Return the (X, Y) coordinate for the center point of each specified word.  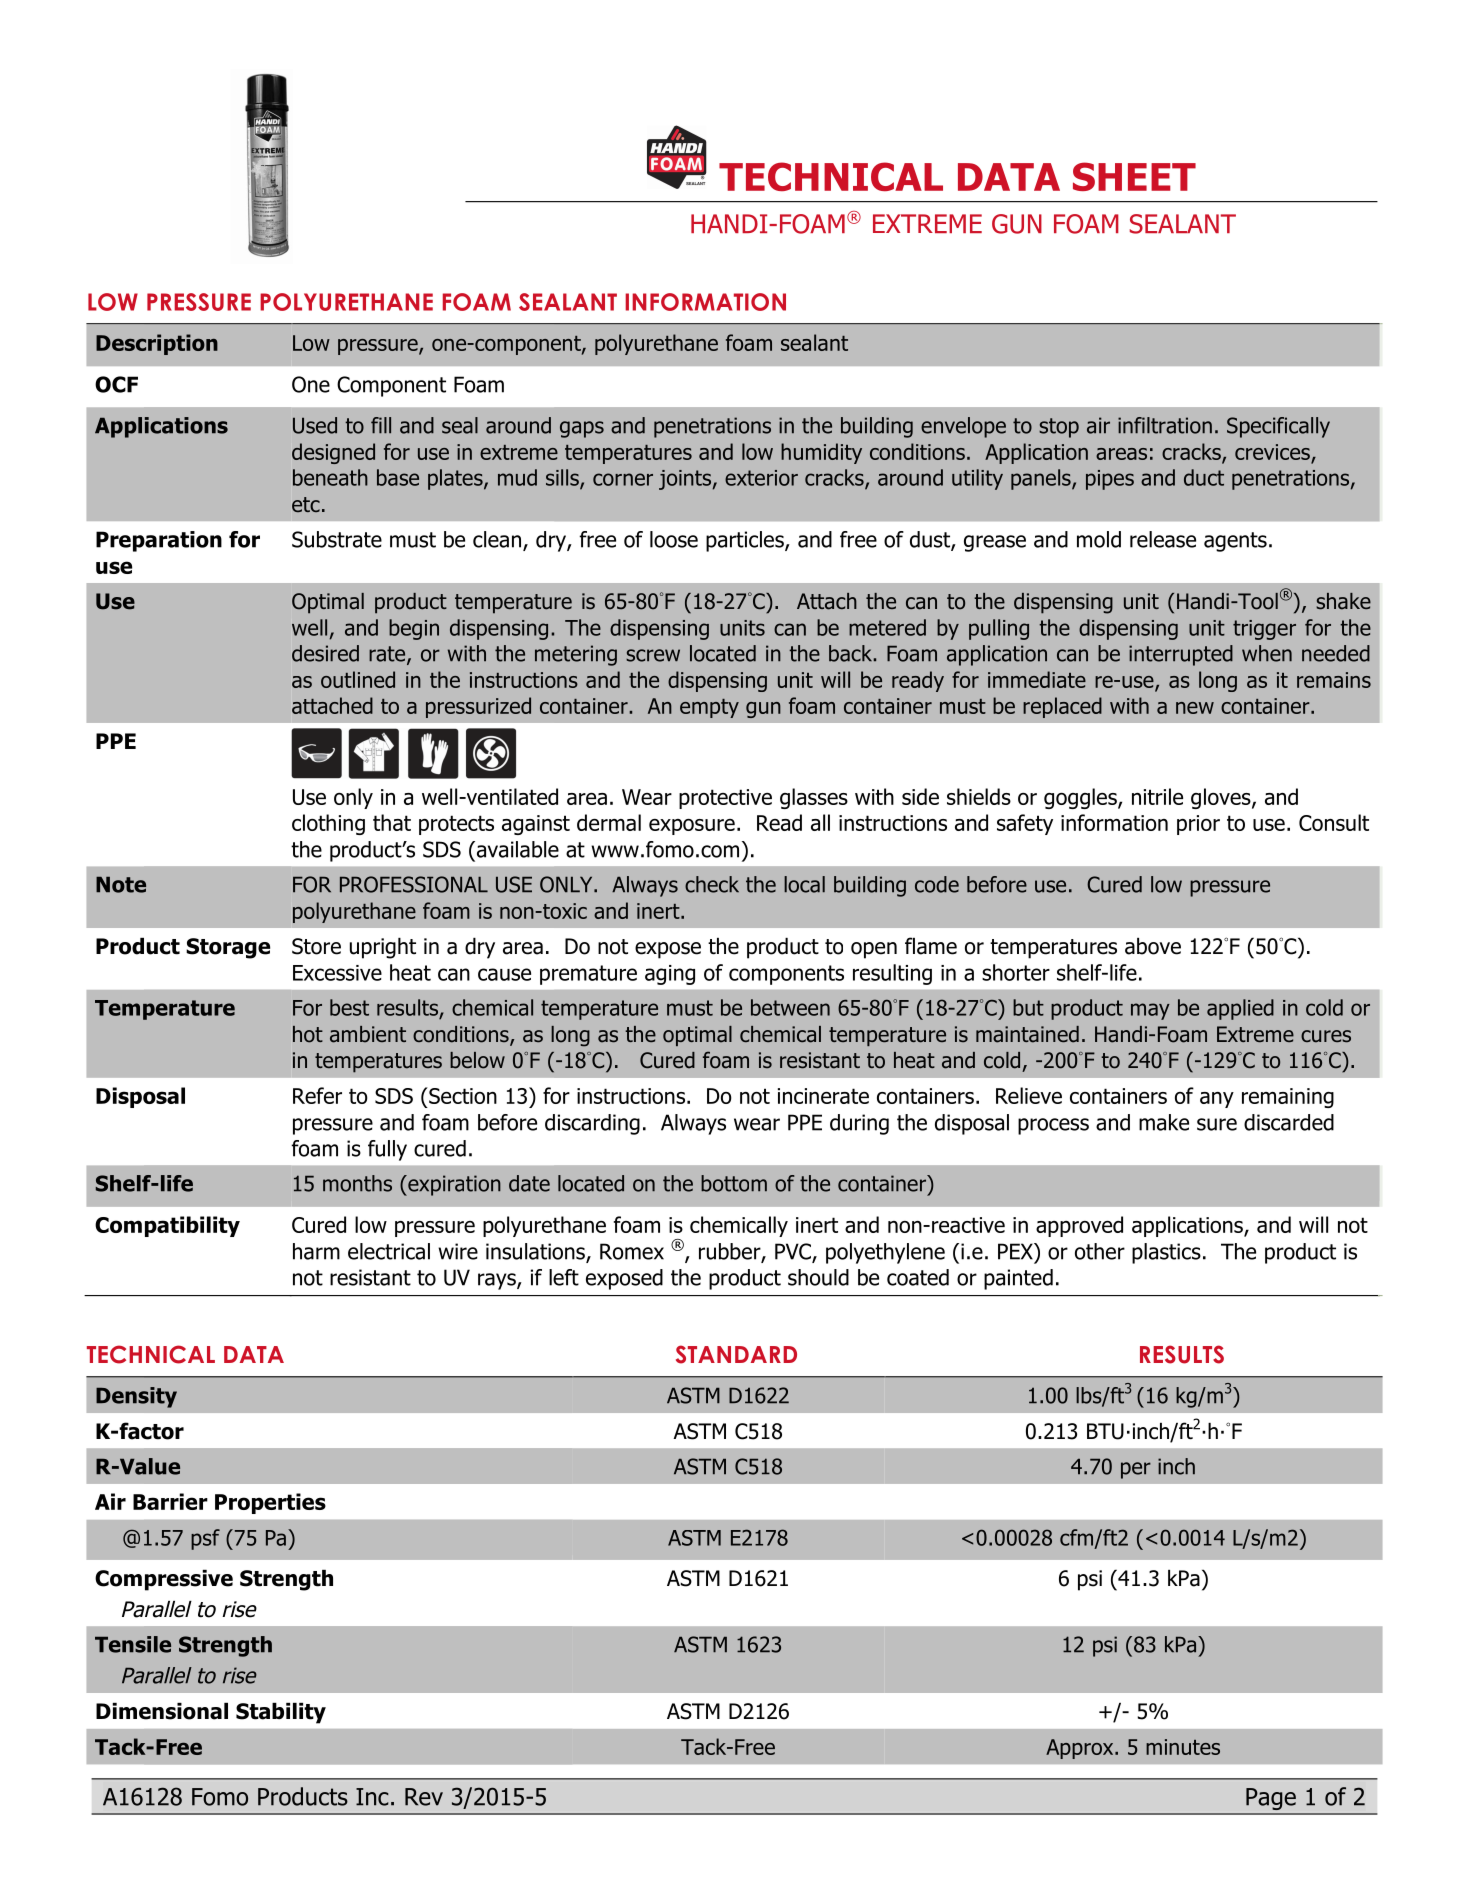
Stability (281, 1713)
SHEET (1134, 176)
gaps (582, 429)
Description (157, 344)
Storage (228, 948)
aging (670, 975)
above (1153, 946)
